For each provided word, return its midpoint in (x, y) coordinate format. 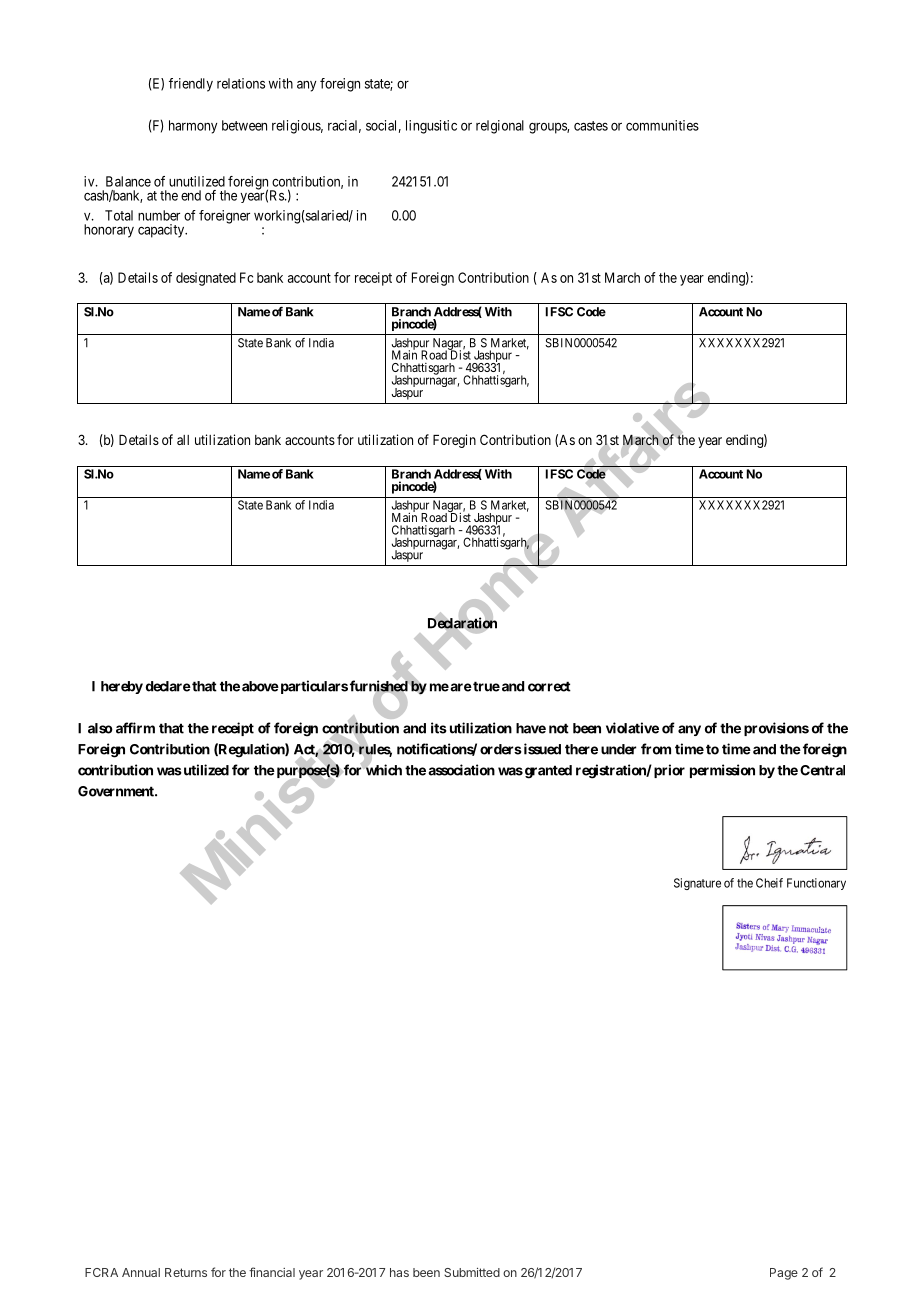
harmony (193, 127)
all (183, 440)
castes (591, 126)
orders (501, 749)
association (461, 770)
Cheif (769, 883)
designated (206, 279)
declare (168, 686)
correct (549, 686)
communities (662, 125)
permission (722, 771)
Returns (186, 1272)
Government (117, 791)
